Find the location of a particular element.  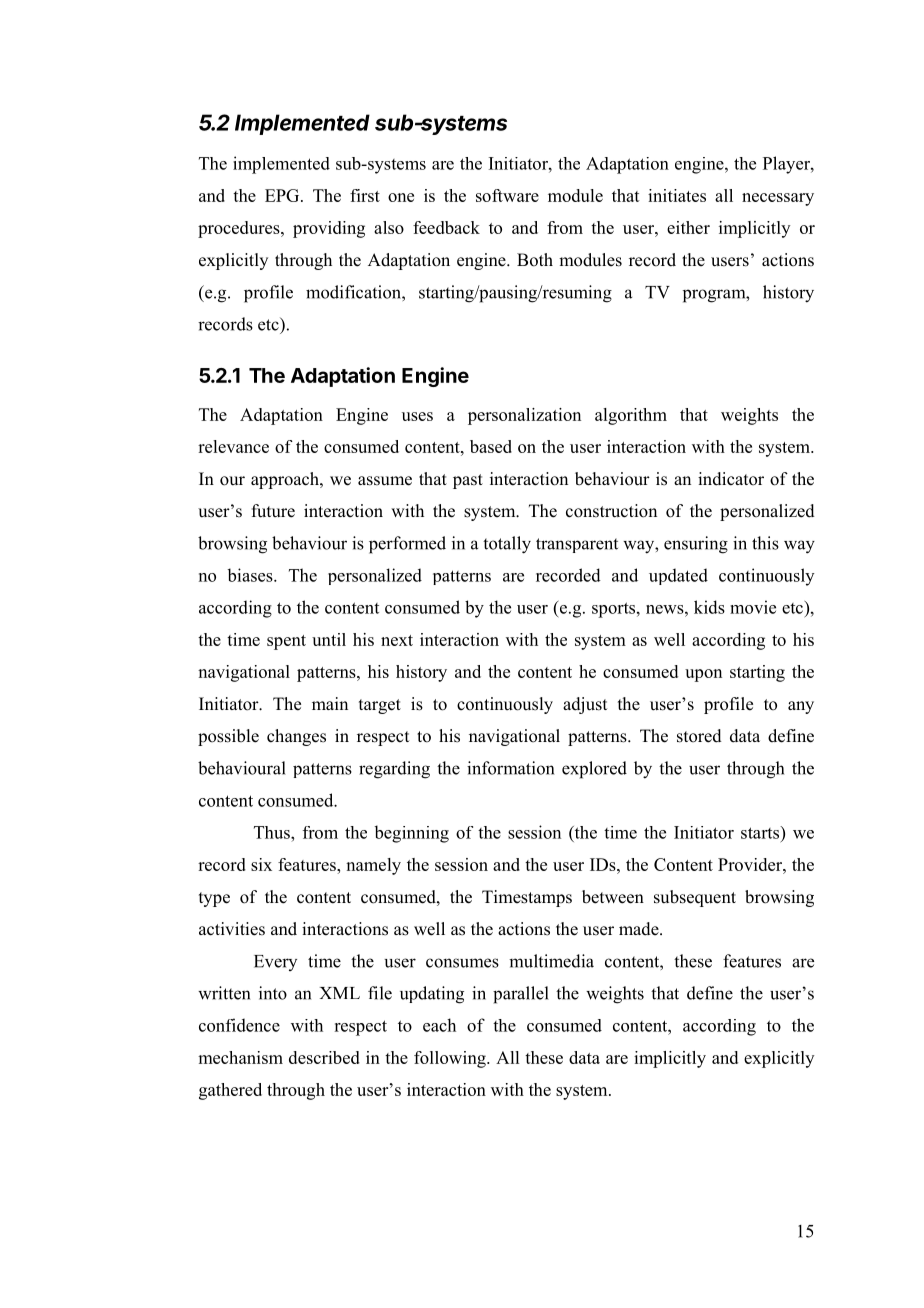

providing is located at coordinates (329, 229).
